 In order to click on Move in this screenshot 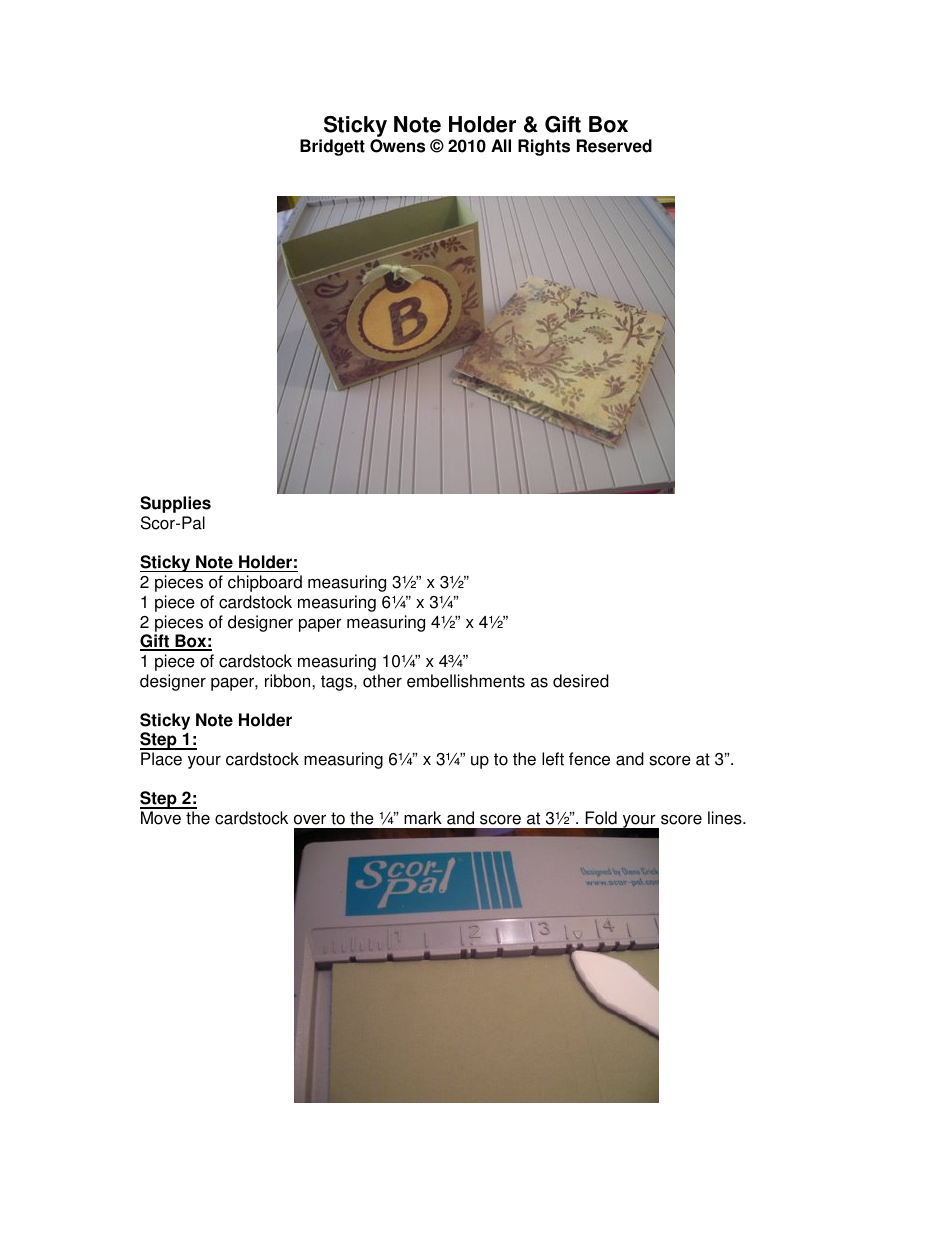, I will do `click(161, 818)`.
